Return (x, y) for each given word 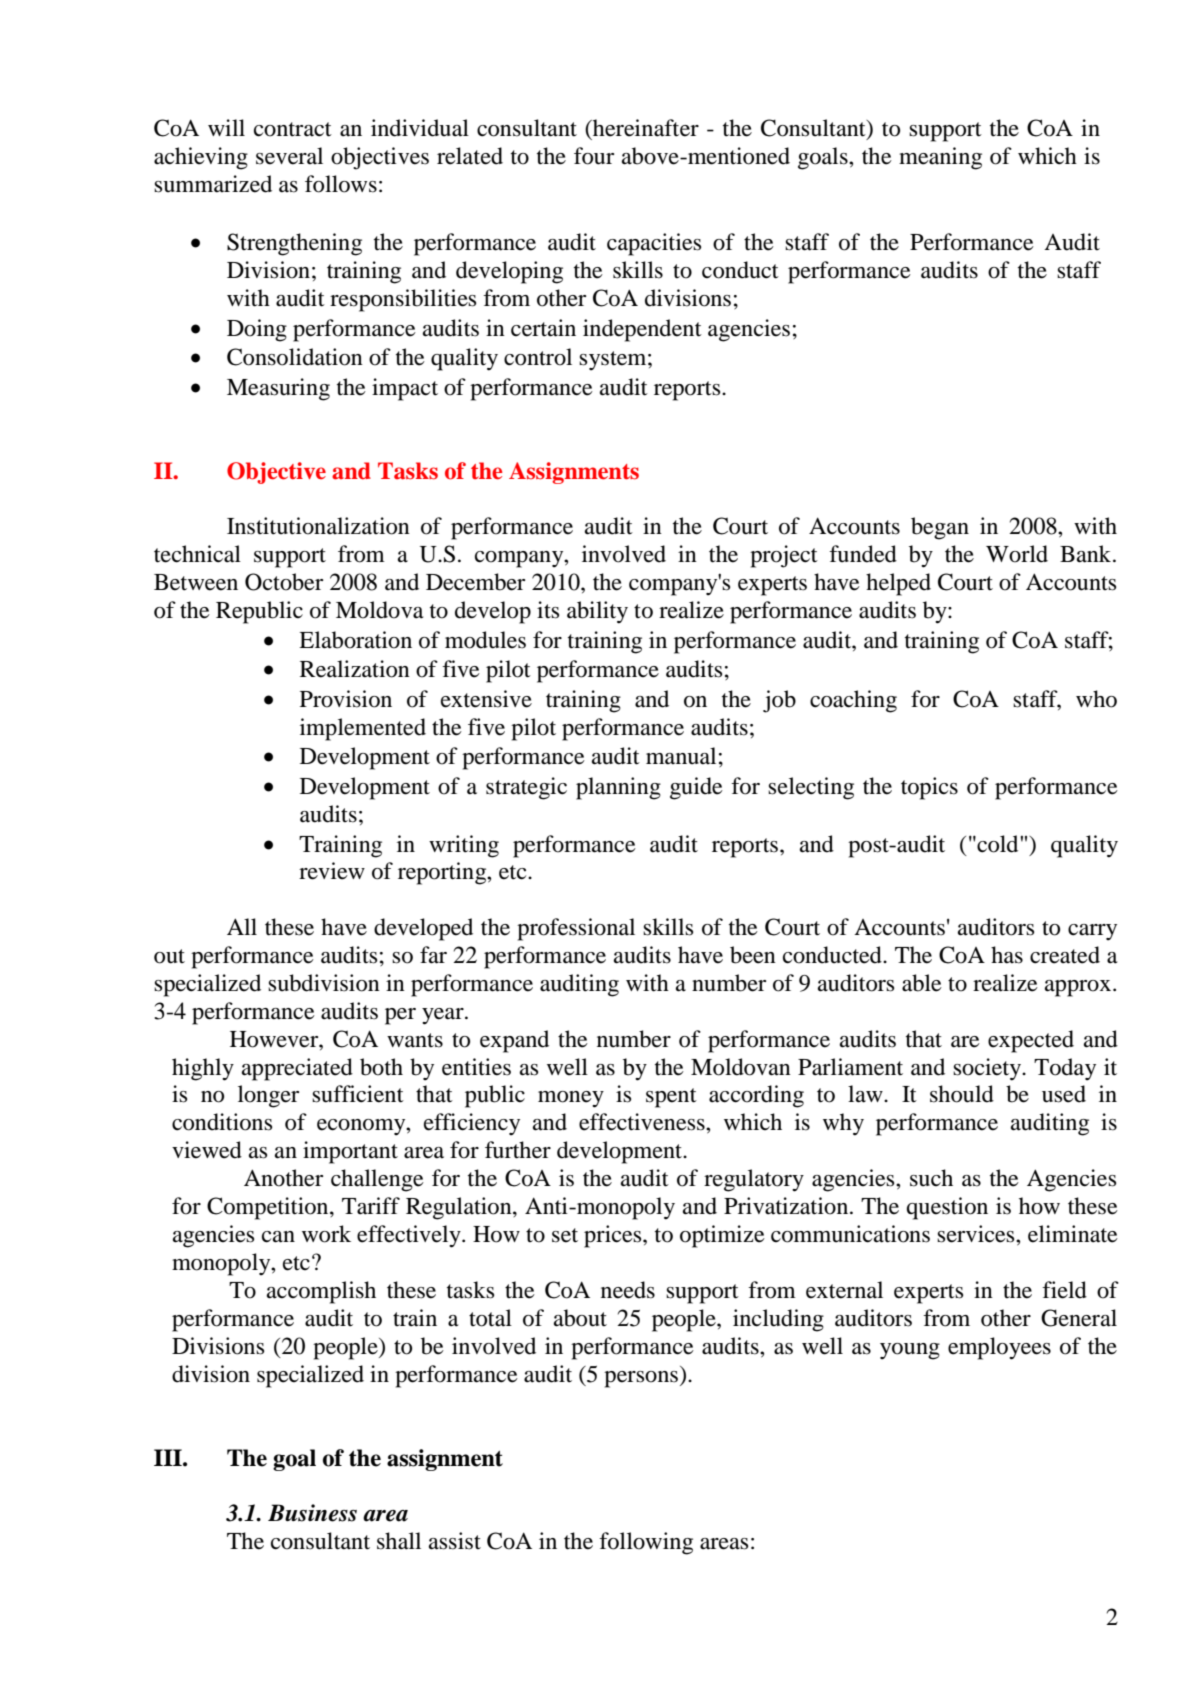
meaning (940, 158)
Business (312, 1513)
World (1017, 554)
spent (671, 1098)
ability (597, 612)
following (646, 1543)
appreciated (297, 1069)
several (289, 156)
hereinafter (645, 128)
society (988, 1069)
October (284, 582)
